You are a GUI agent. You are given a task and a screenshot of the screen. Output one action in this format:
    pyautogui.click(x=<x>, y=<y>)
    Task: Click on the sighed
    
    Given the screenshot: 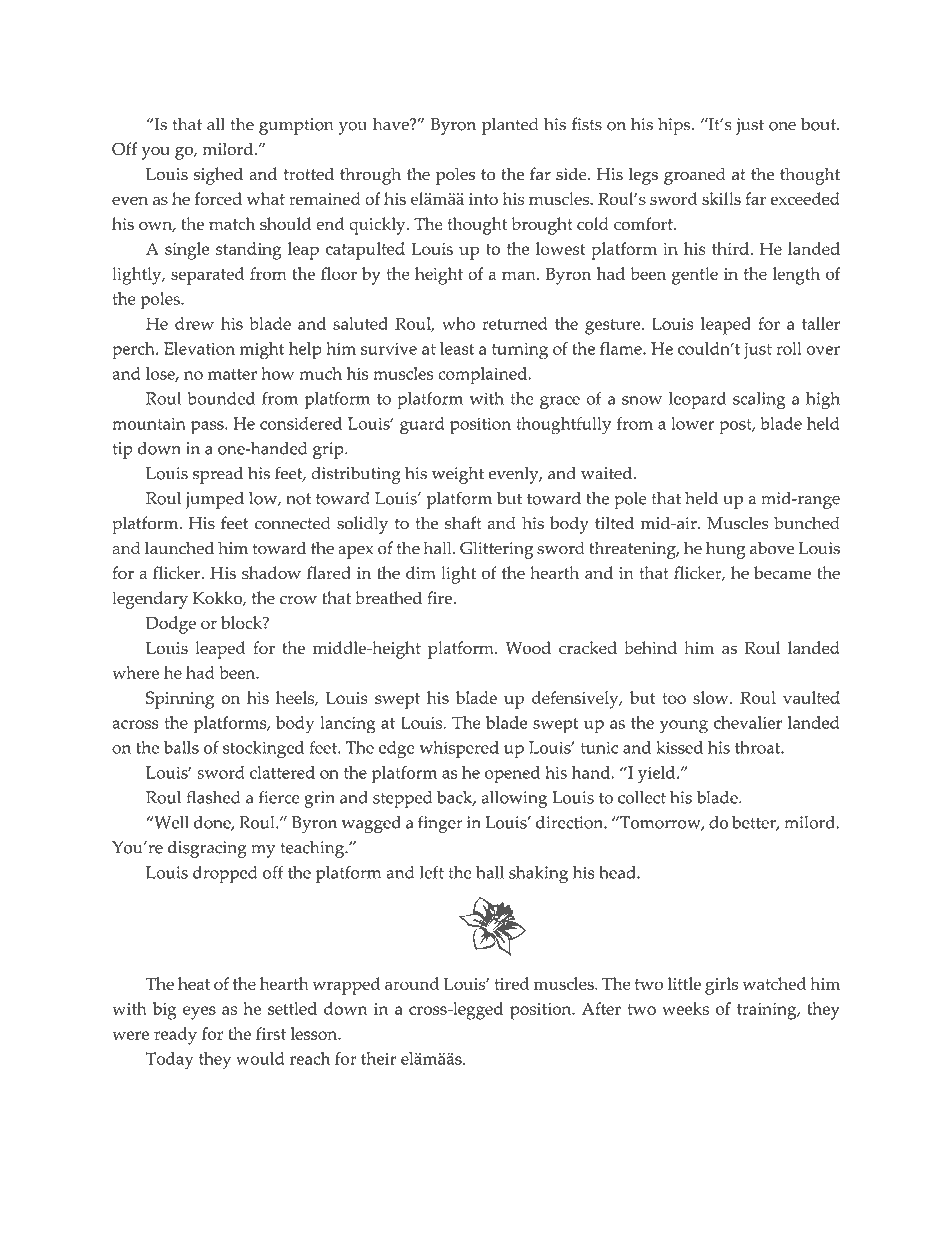 What is the action you would take?
    pyautogui.click(x=218, y=176)
